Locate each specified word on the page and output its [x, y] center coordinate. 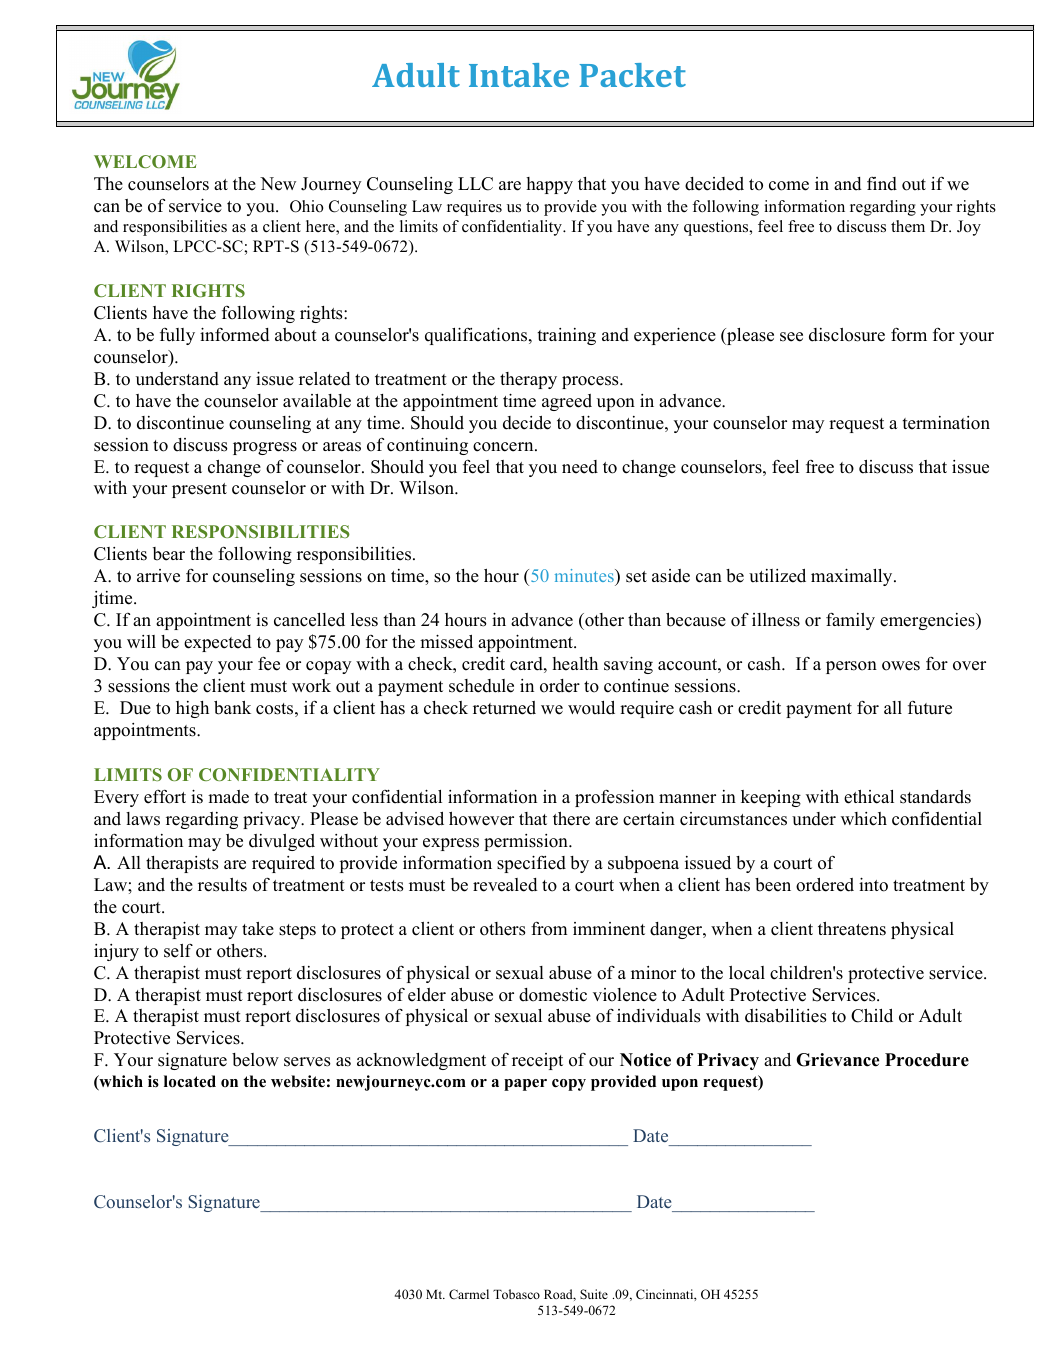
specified [531, 864]
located [190, 1081]
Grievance [837, 1060]
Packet [633, 75]
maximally [853, 577]
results [222, 885]
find [882, 184]
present [199, 490]
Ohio [307, 206]
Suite [594, 1294]
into [873, 884]
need [580, 467]
